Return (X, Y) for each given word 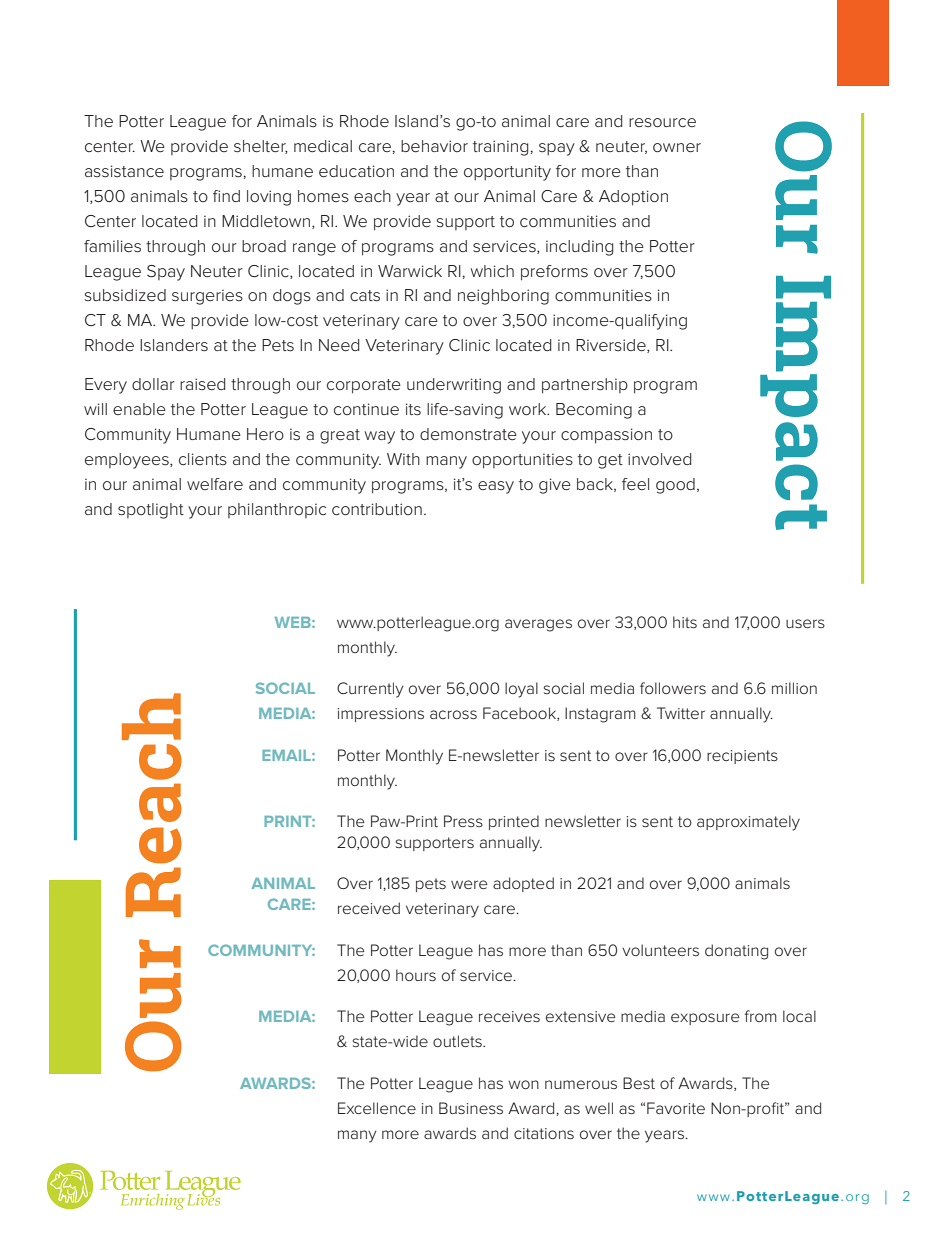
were (469, 884)
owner (677, 148)
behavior (434, 146)
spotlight (151, 511)
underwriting (454, 386)
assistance (124, 171)
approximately (748, 823)
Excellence (377, 1108)
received (369, 908)
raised (203, 384)
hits (685, 622)
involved (660, 459)
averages (538, 625)
